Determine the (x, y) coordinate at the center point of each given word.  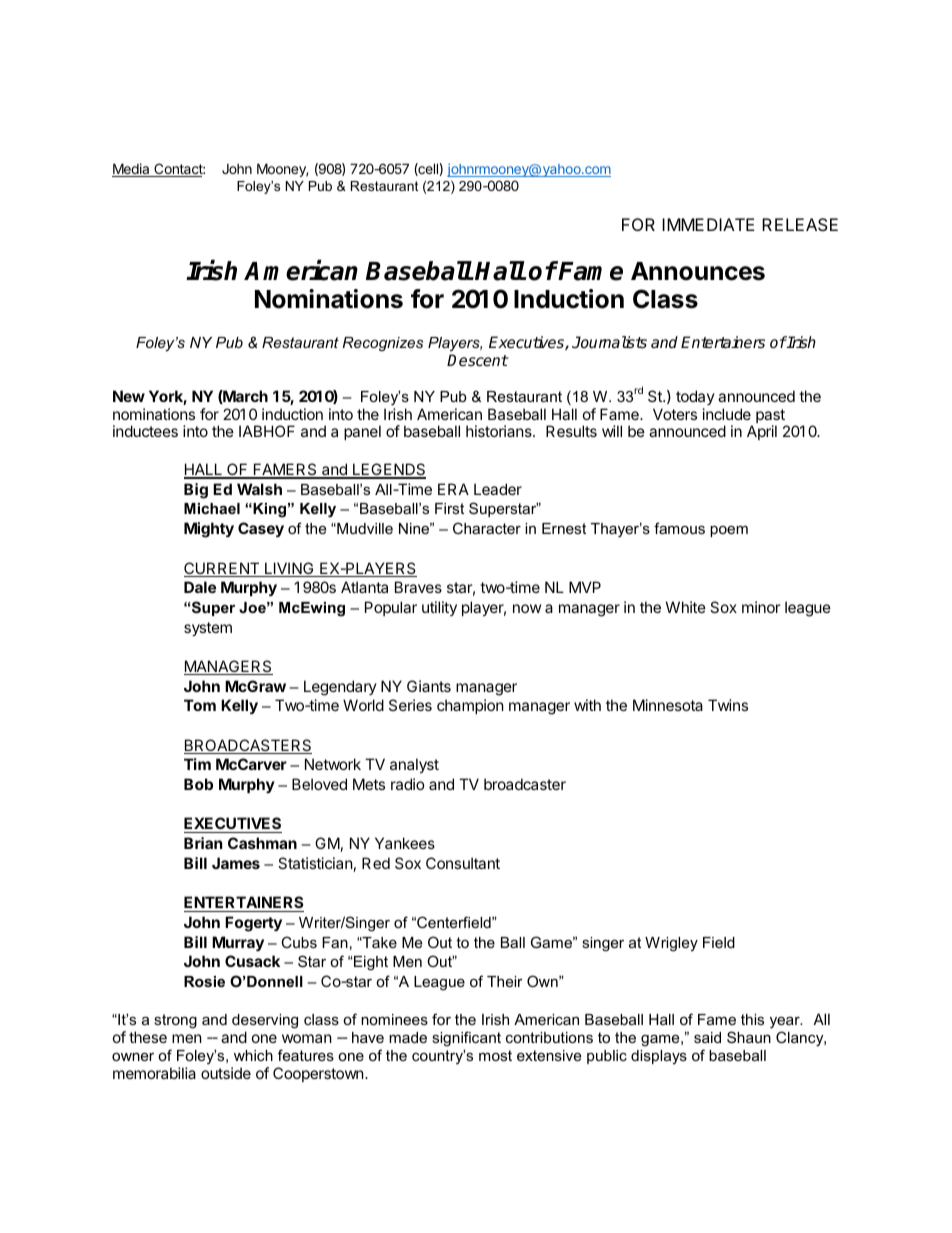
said (707, 1037)
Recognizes (383, 344)
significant (466, 1039)
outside (226, 1073)
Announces (698, 271)
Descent (477, 360)
